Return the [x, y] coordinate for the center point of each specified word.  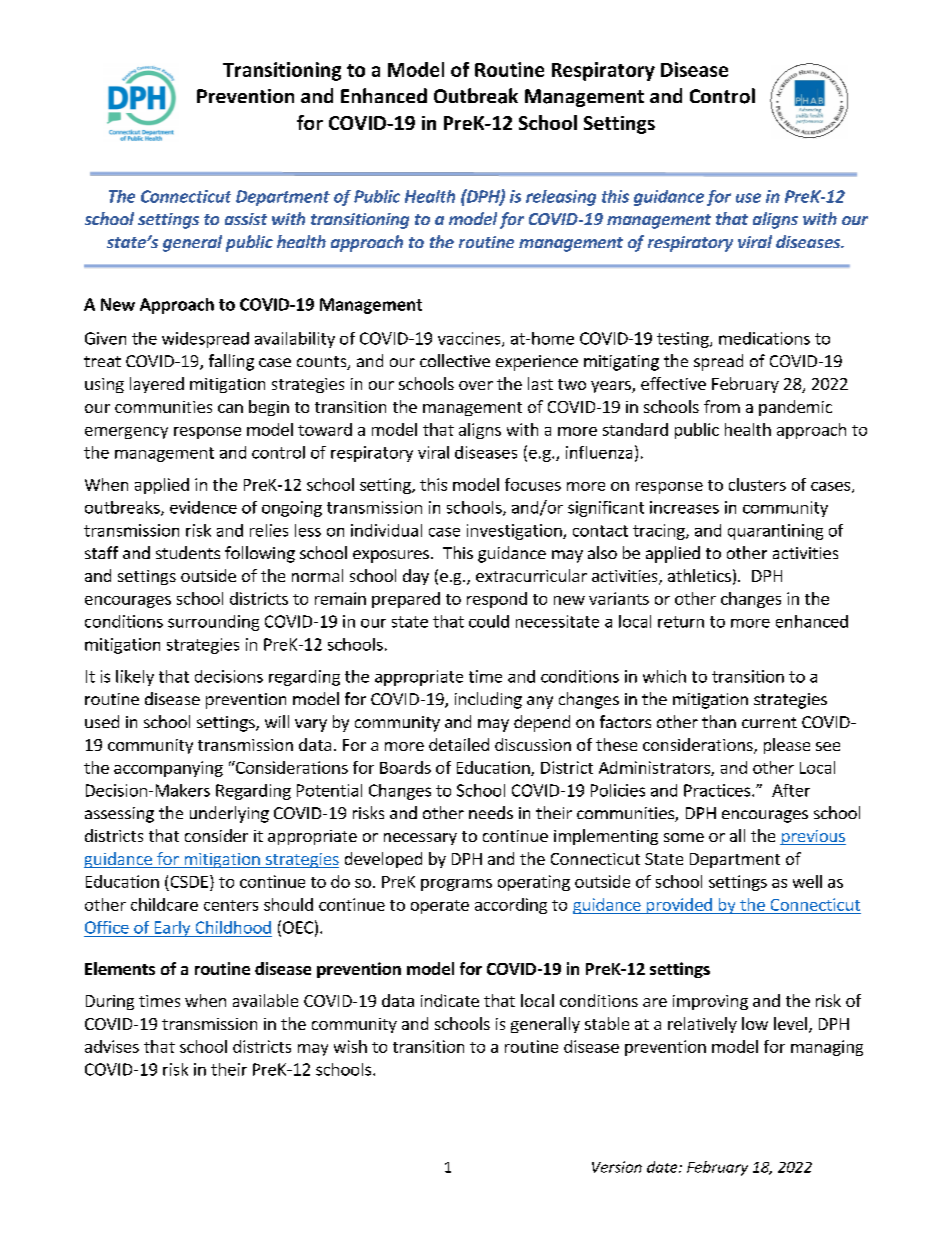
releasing [561, 198]
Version [617, 1167]
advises [112, 1046]
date [663, 1167]
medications [764, 338]
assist [246, 219]
